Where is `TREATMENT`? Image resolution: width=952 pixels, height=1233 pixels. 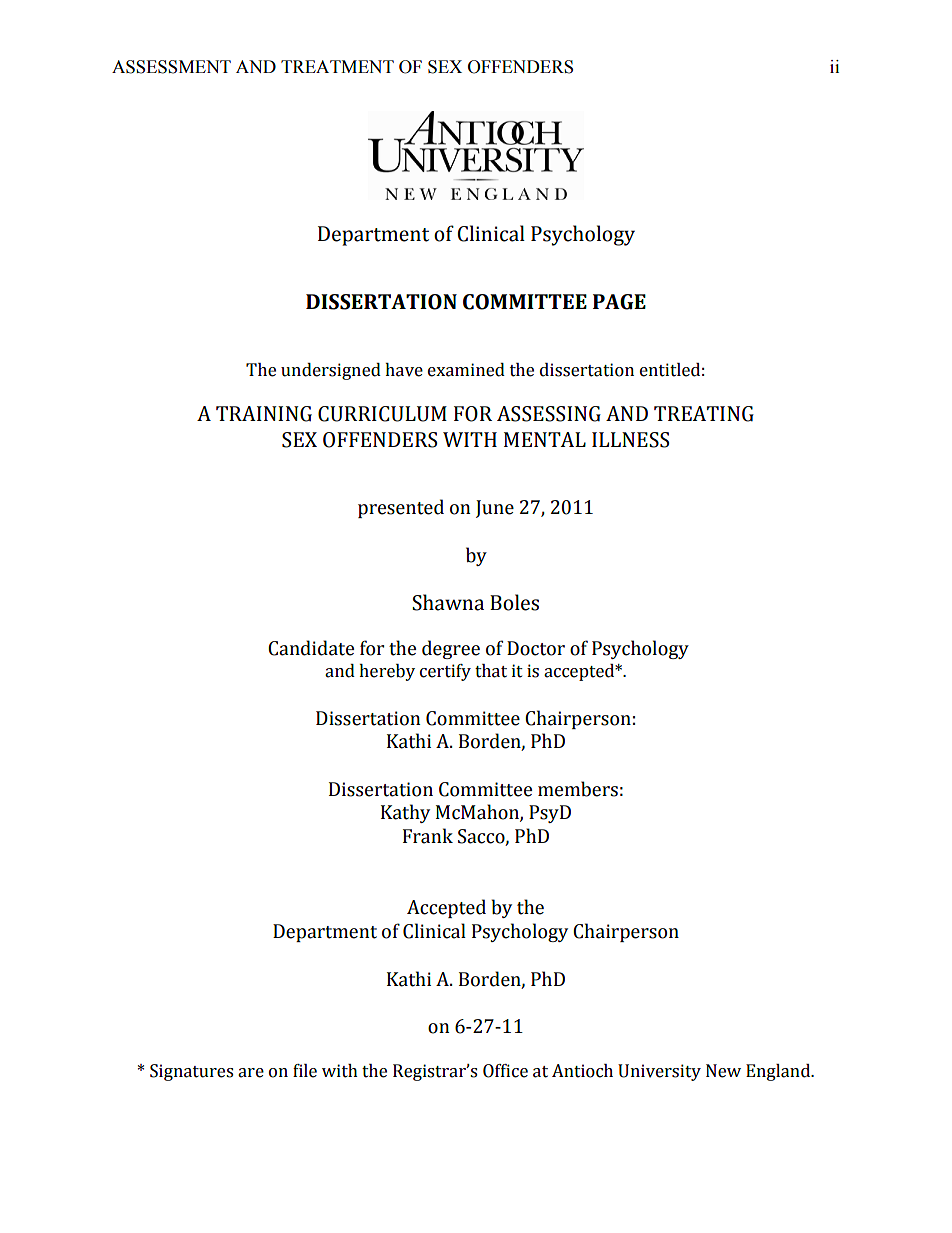
TREATMENT is located at coordinates (337, 66).
